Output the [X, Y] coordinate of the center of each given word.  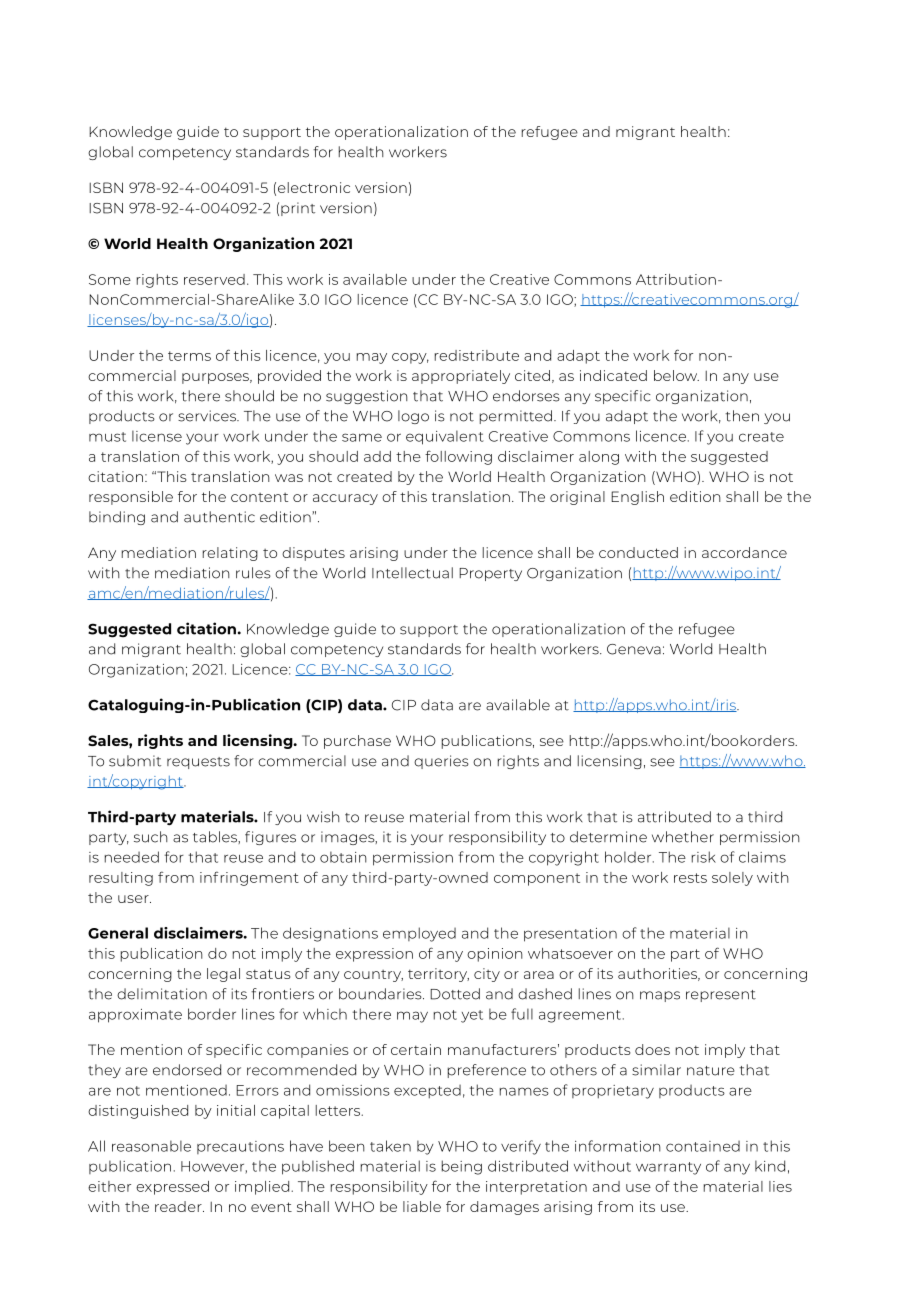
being [462, 1167]
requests [198, 763]
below [676, 375]
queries [441, 762]
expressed [172, 1188]
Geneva [634, 649]
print [298, 209]
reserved [214, 279]
